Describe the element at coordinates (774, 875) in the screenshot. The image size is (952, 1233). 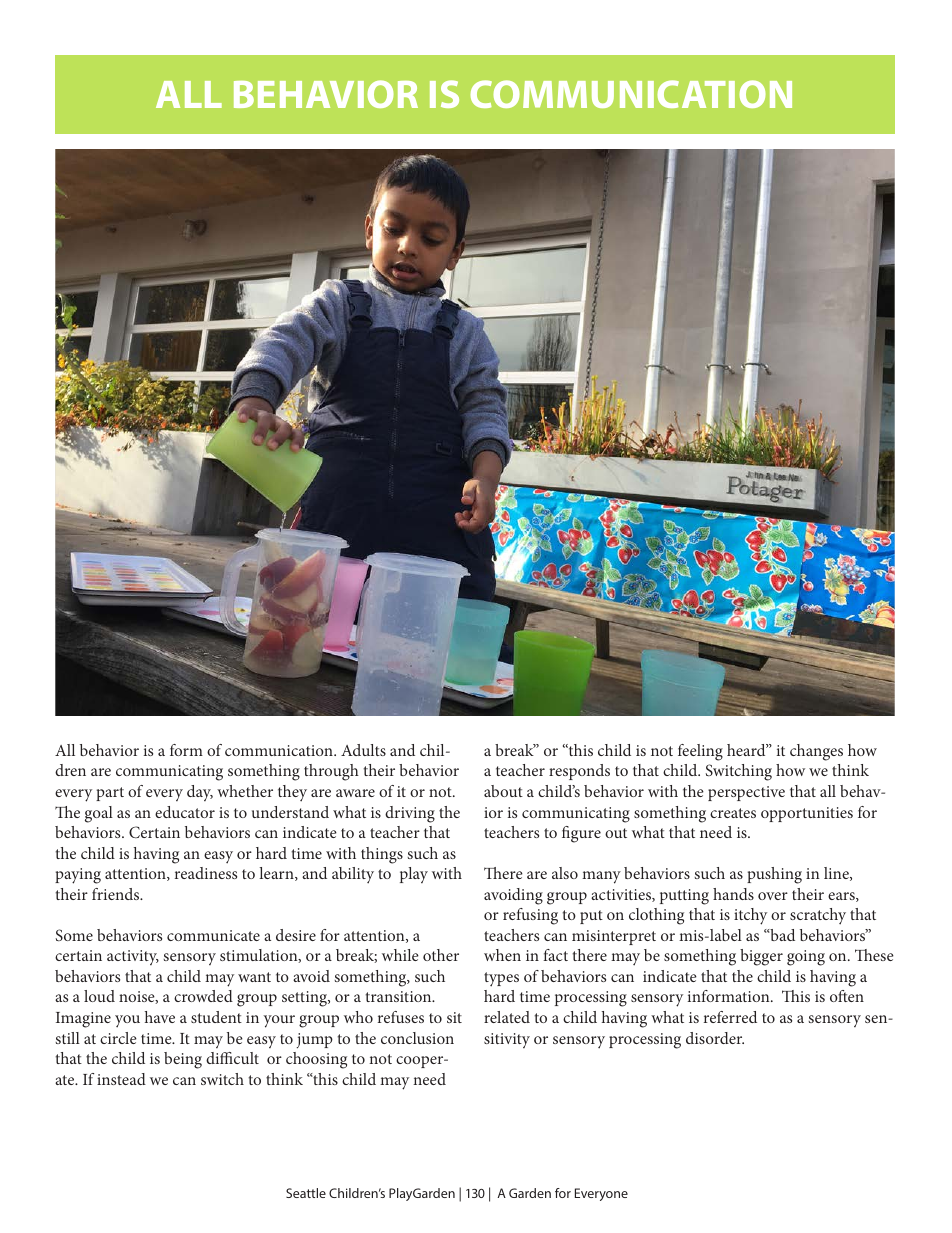
I see `pushing` at that location.
